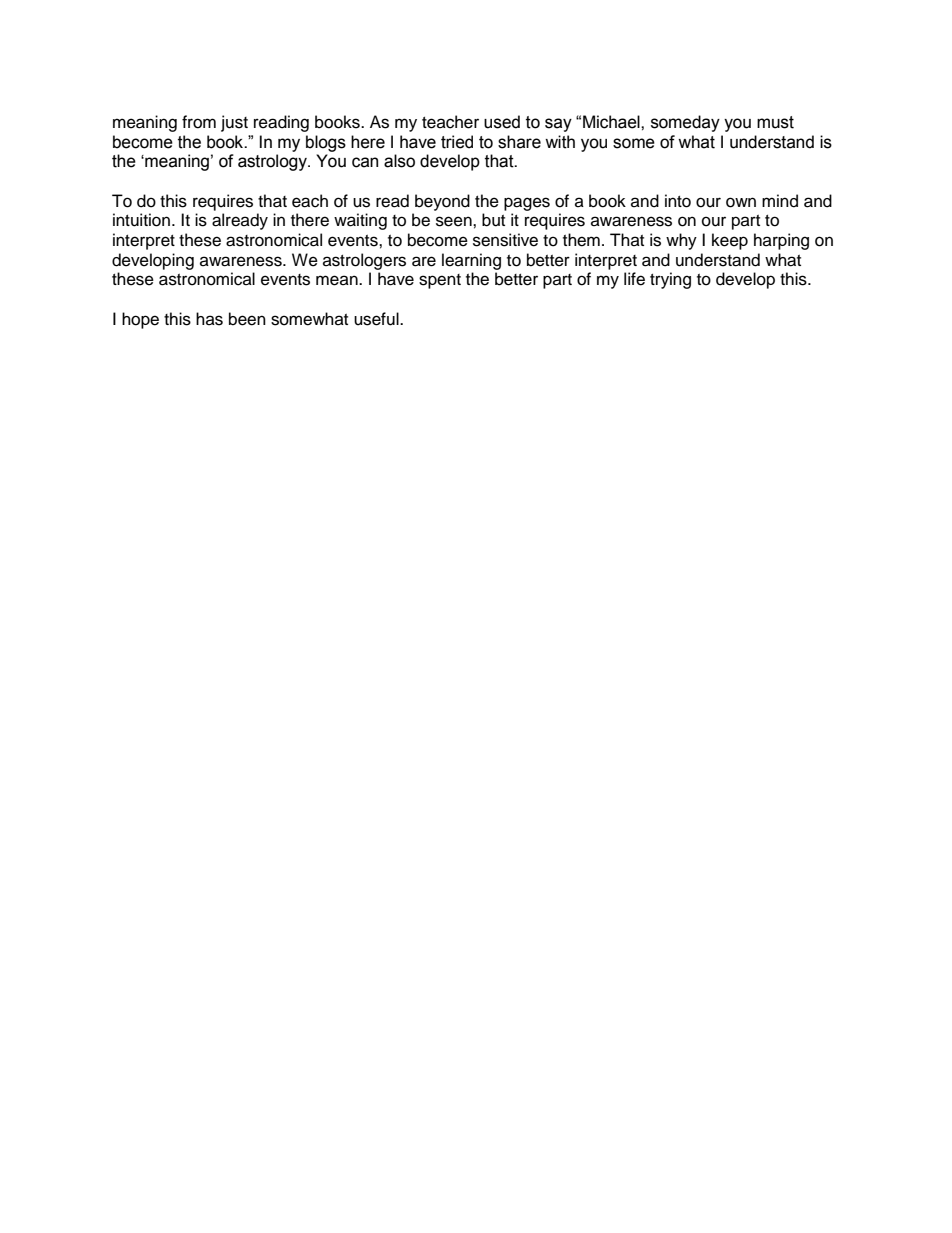 The width and height of the screenshot is (952, 1233). I want to click on own, so click(741, 202).
